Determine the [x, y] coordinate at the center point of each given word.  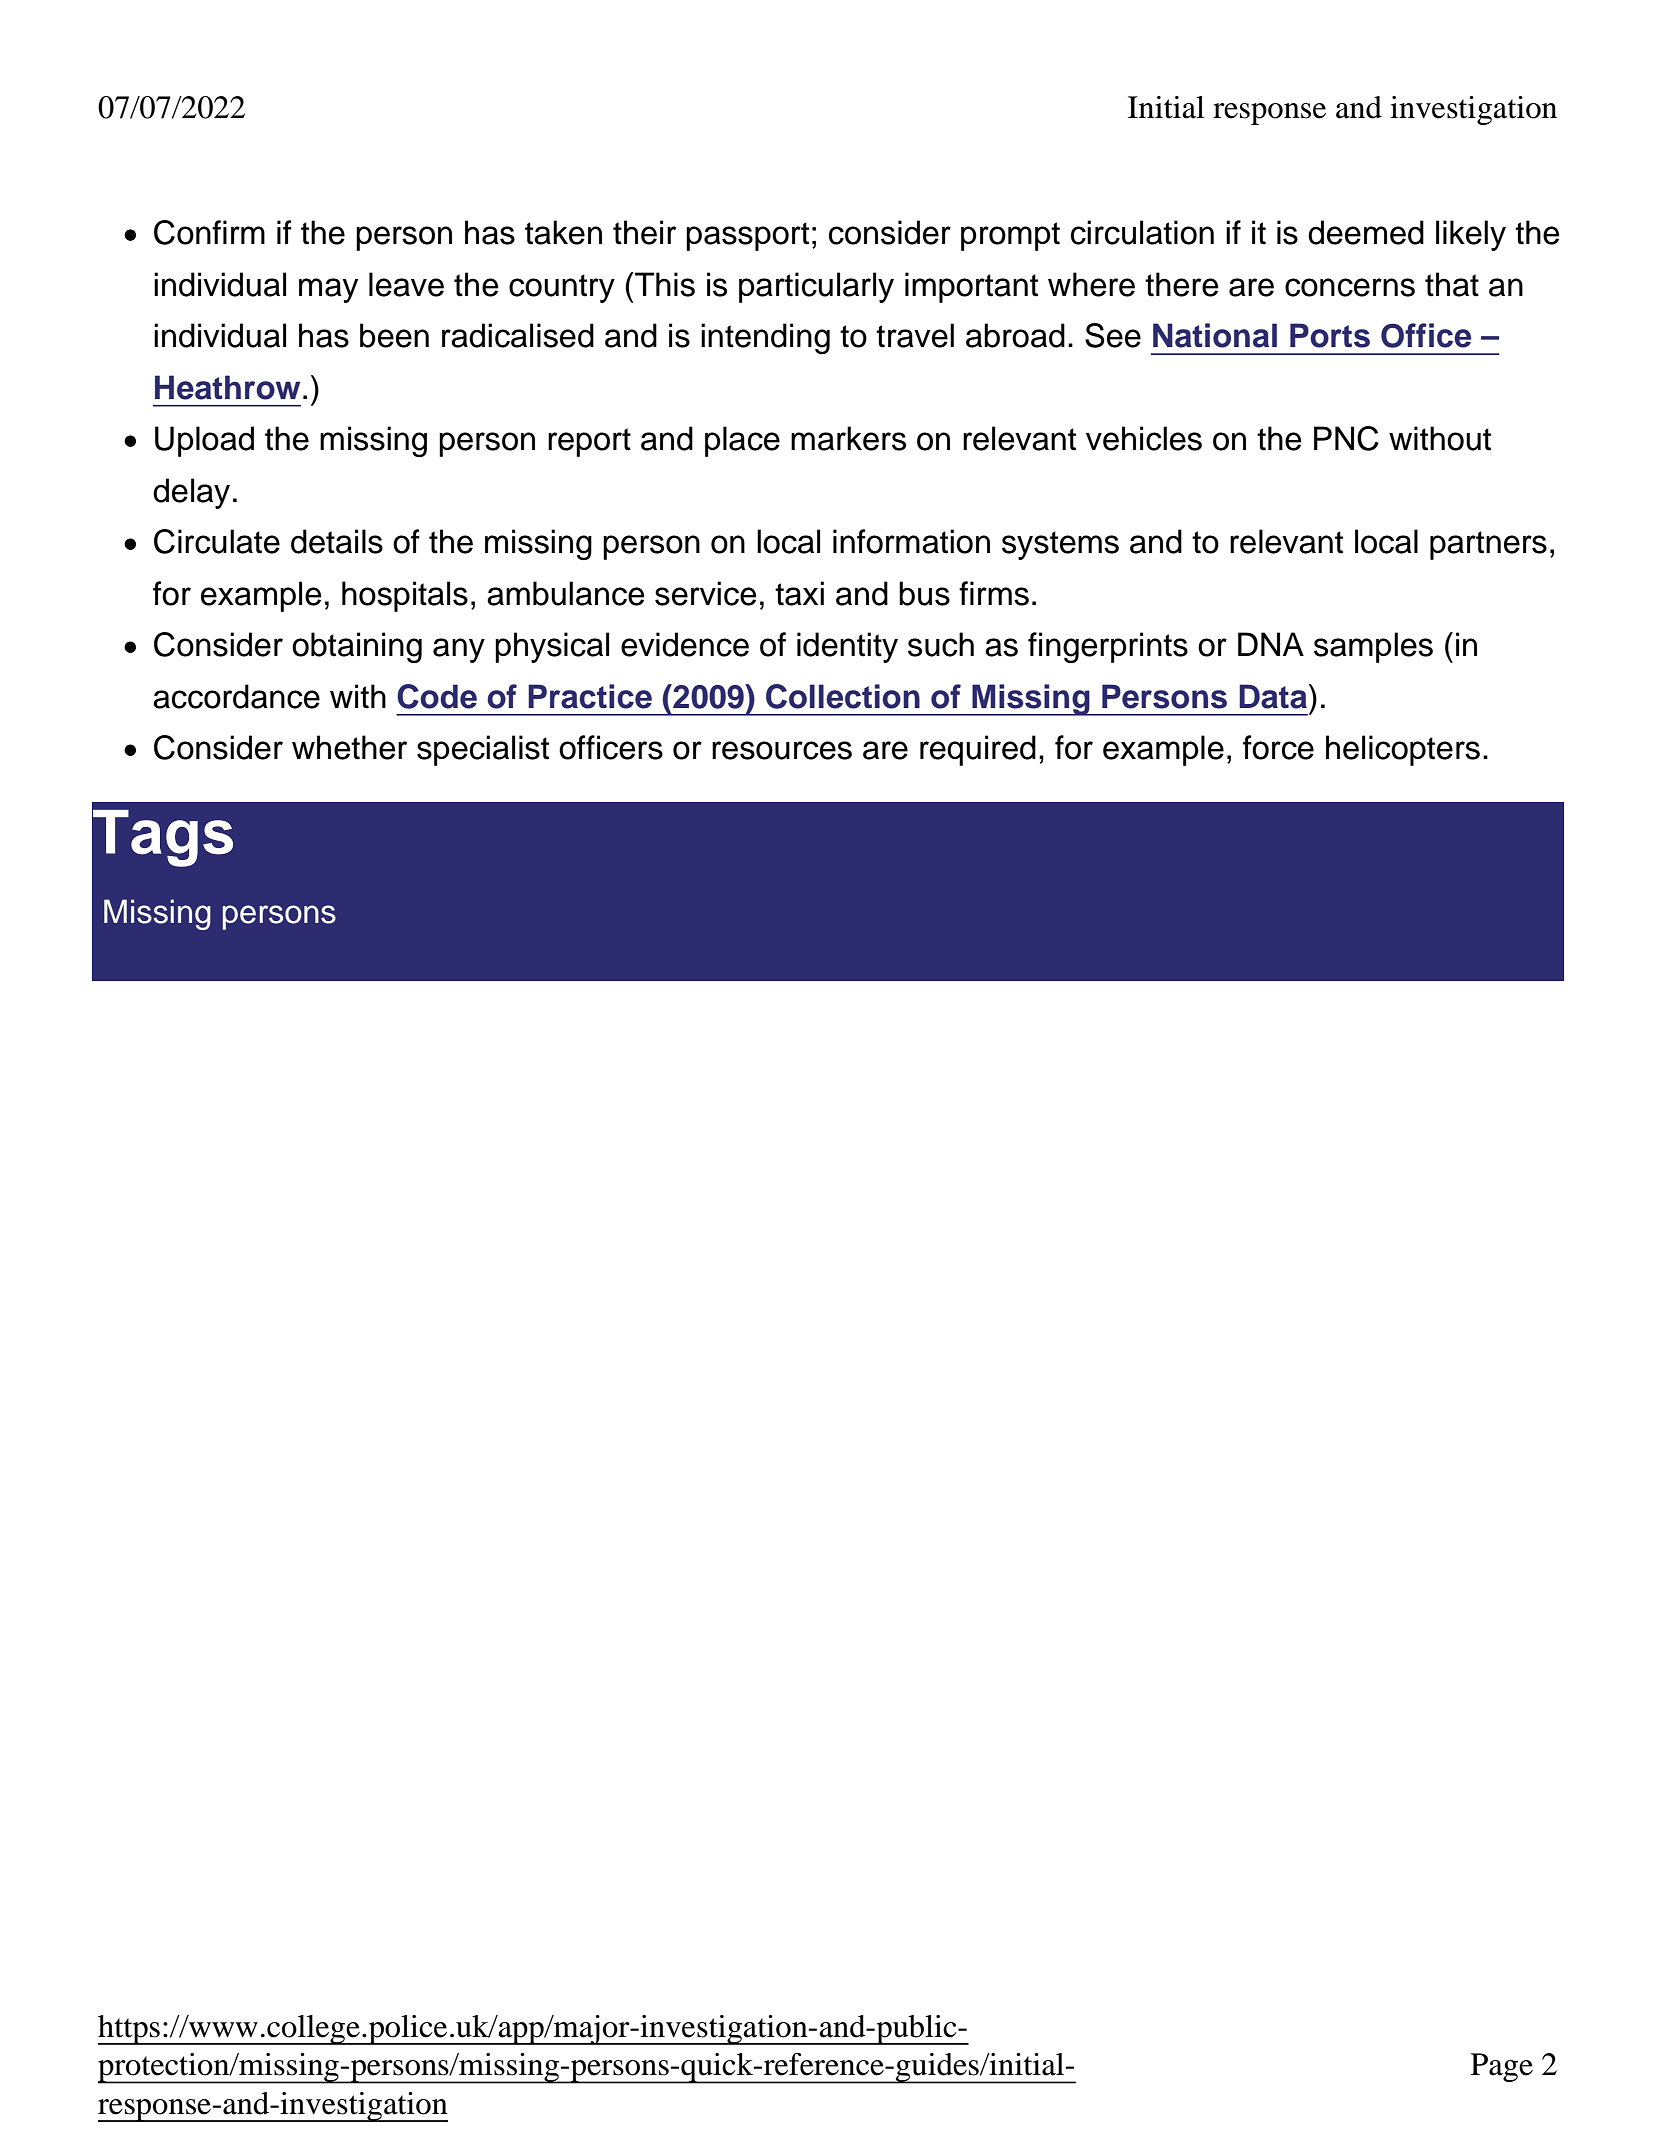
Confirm [209, 232]
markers [848, 438]
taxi [799, 593]
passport [747, 236]
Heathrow [227, 387]
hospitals [405, 596]
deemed [1366, 232]
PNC [1346, 438]
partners [1488, 545]
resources [782, 750]
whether [349, 747]
